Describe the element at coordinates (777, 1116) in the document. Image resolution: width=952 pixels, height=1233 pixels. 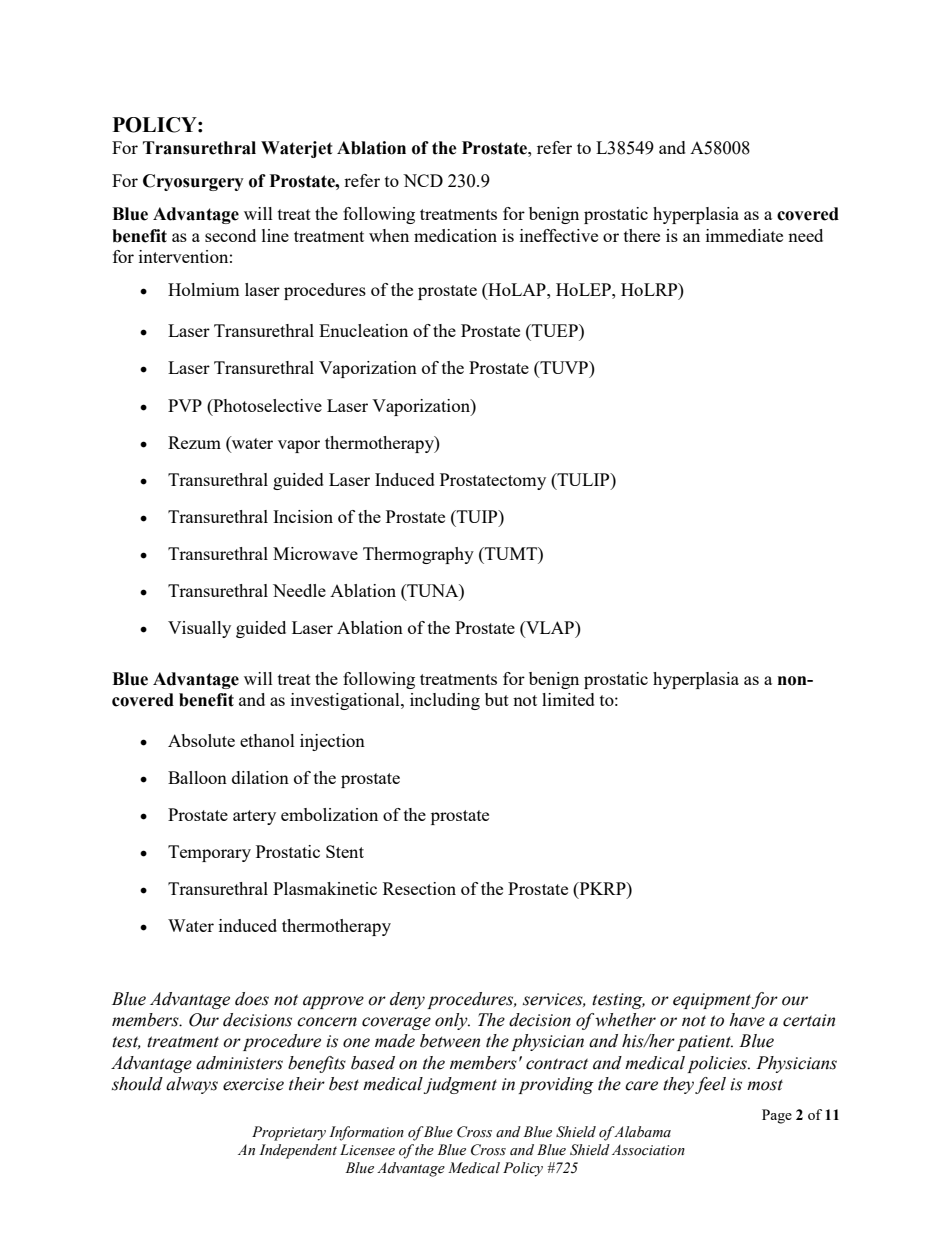
I see `Page` at that location.
